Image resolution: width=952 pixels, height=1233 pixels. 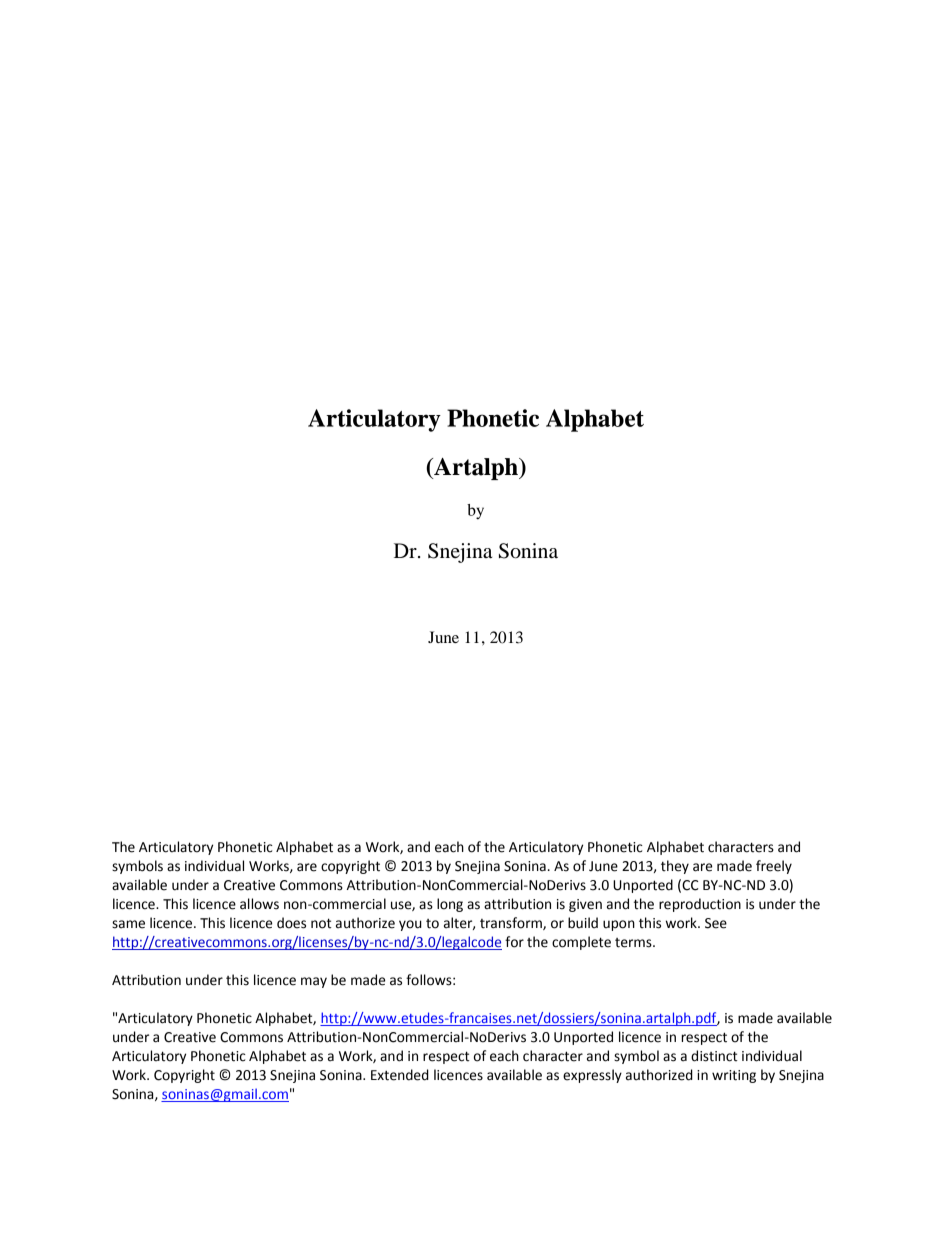 I want to click on complete, so click(x=581, y=943).
